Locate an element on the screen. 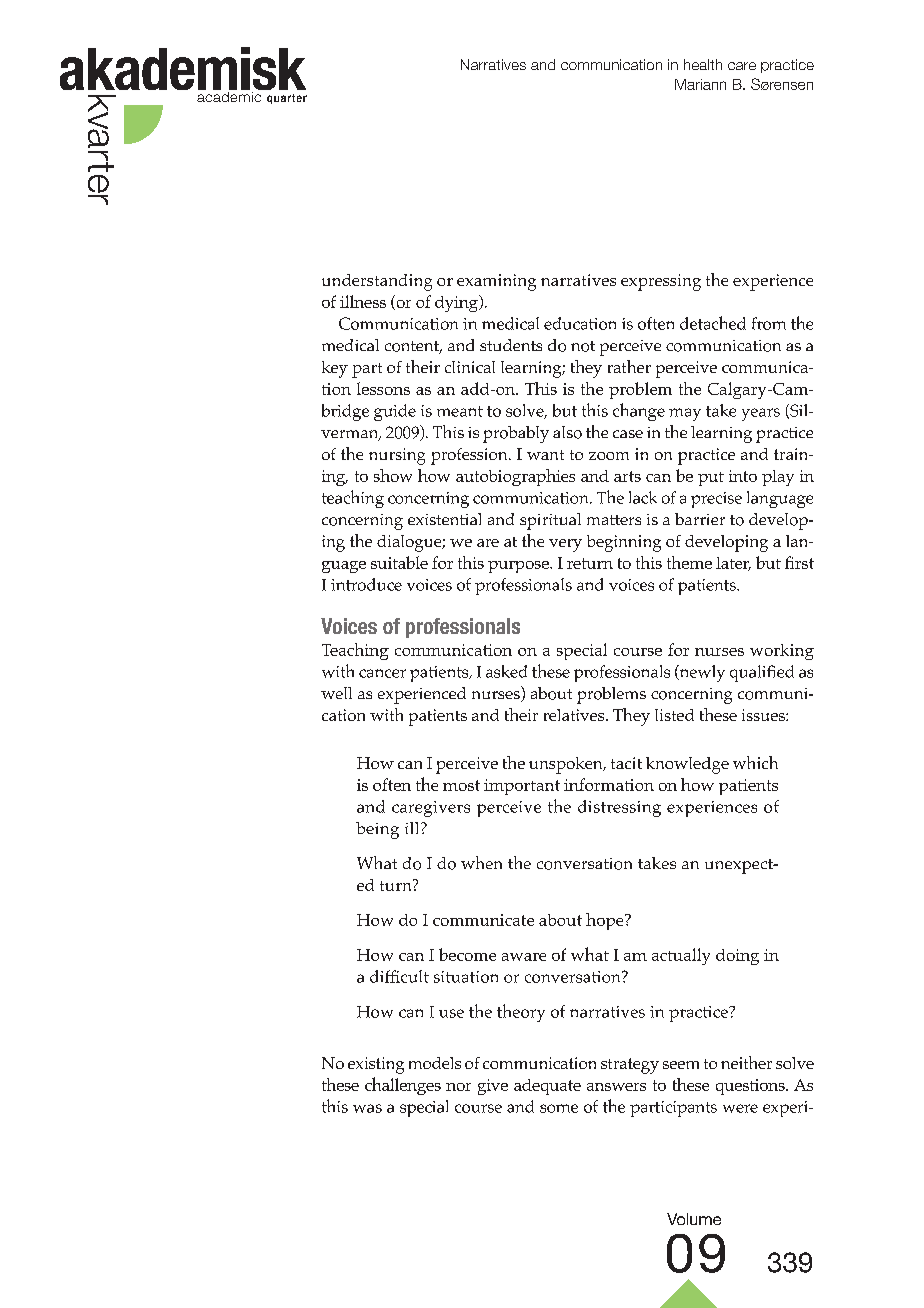 Image resolution: width=924 pixels, height=1308 pixels. some is located at coordinates (559, 1108).
